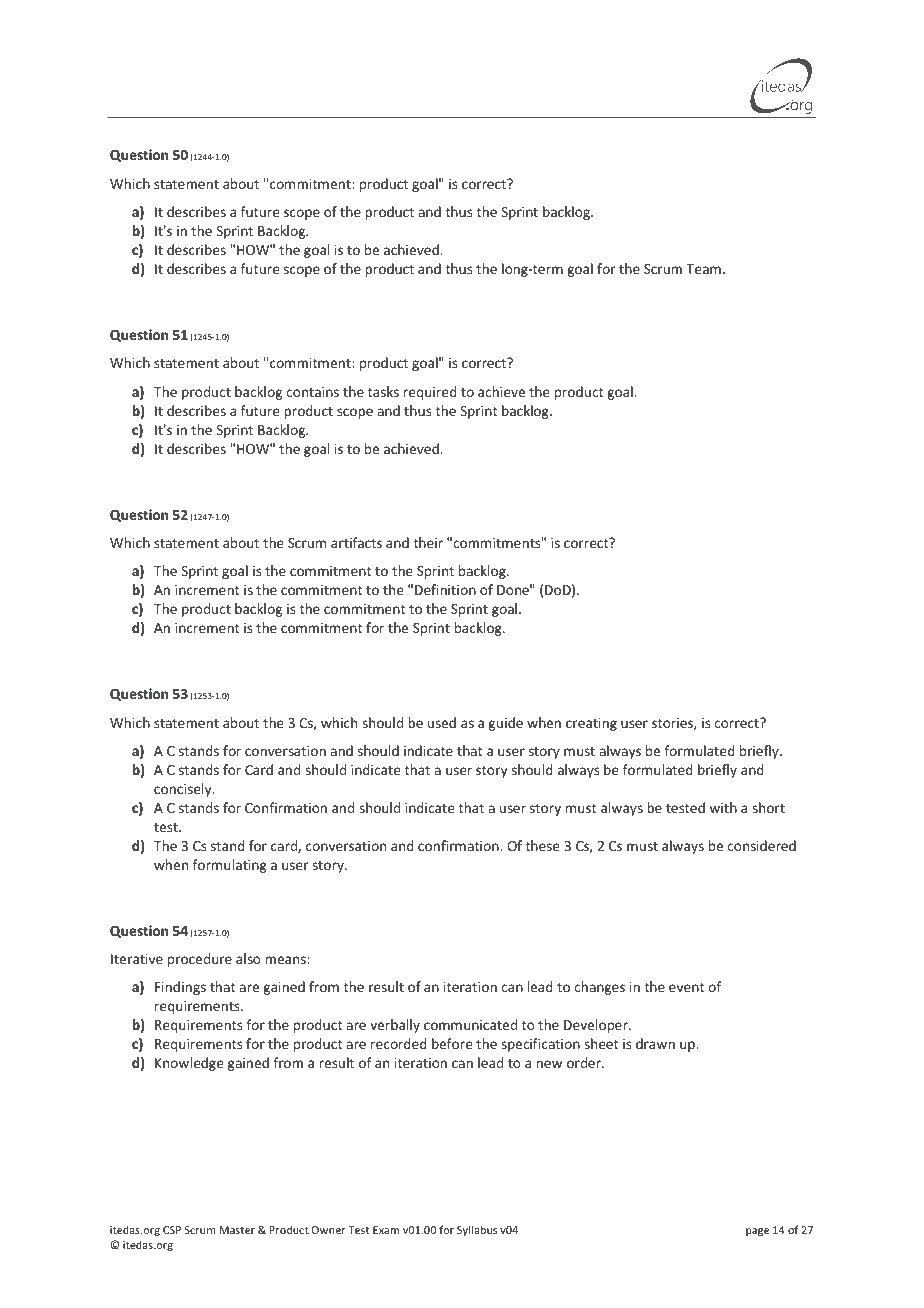 Image resolution: width=924 pixels, height=1308 pixels. Describe the element at coordinates (200, 960) in the image. I see `procedure` at that location.
